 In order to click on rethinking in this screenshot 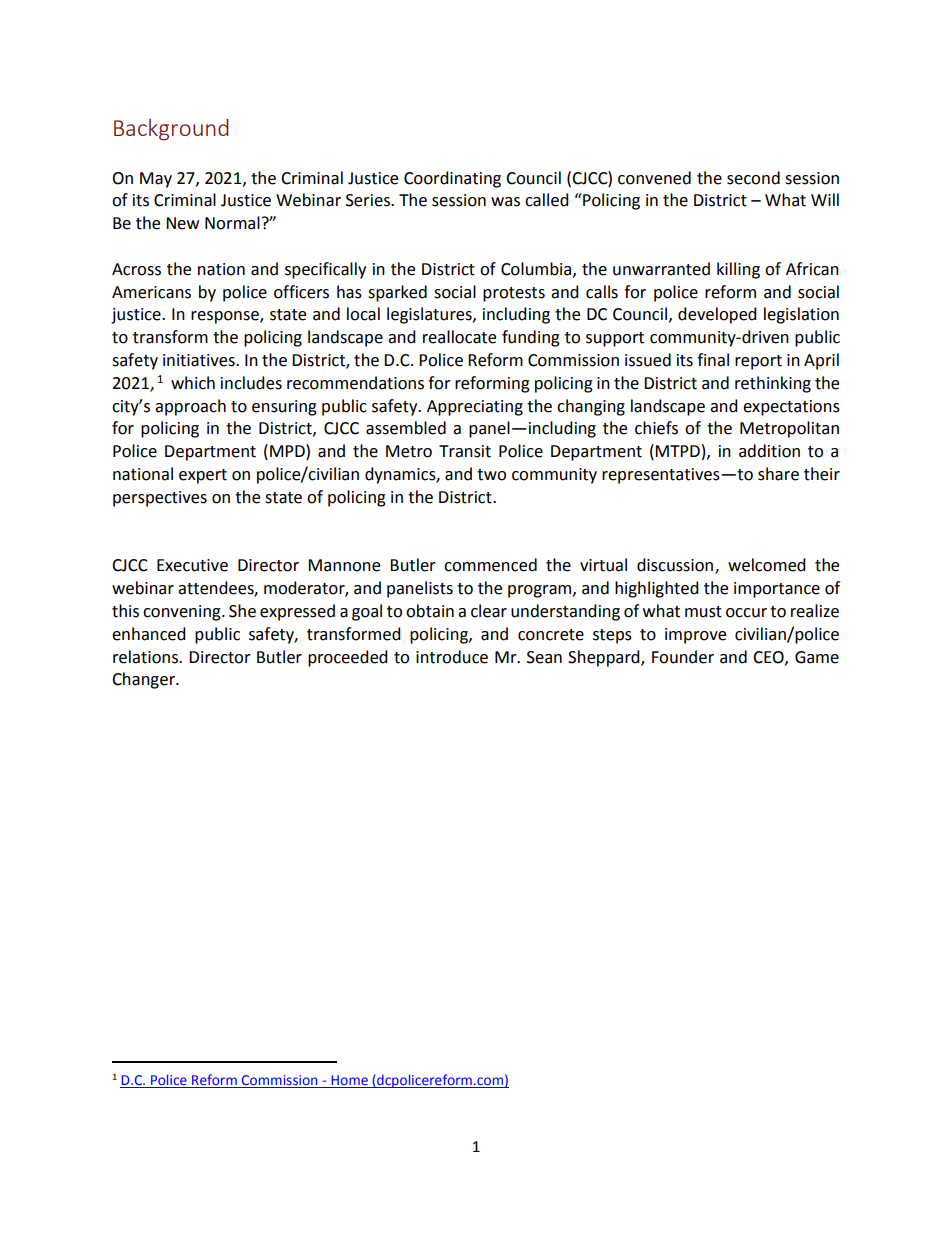, I will do `click(773, 384)`.
